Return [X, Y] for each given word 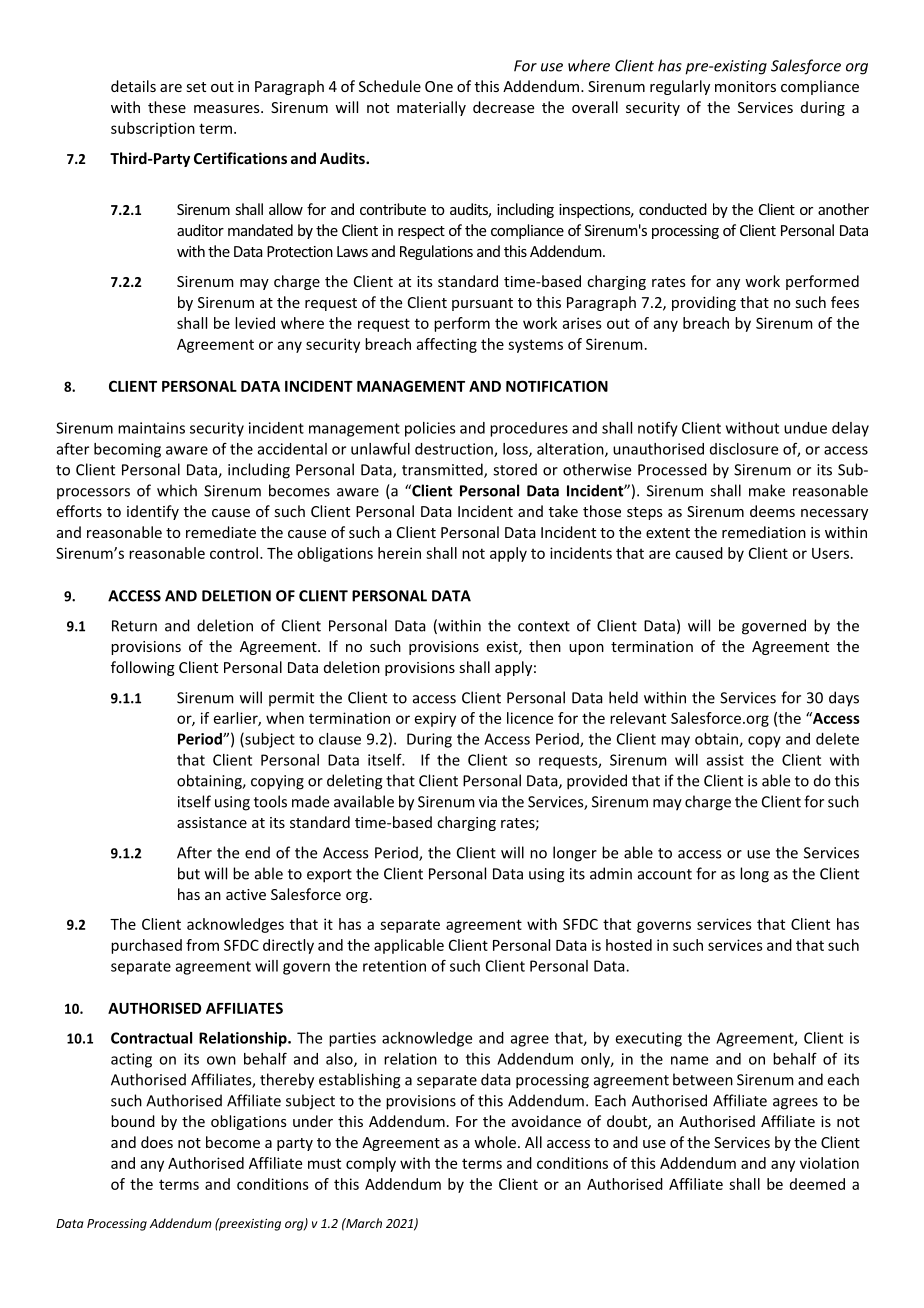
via [488, 802]
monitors [745, 86]
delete [837, 739]
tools [270, 801]
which [177, 490]
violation [829, 1163]
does [157, 1142]
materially [431, 108]
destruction [455, 450]
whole [495, 1142]
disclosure [744, 449]
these [167, 107]
